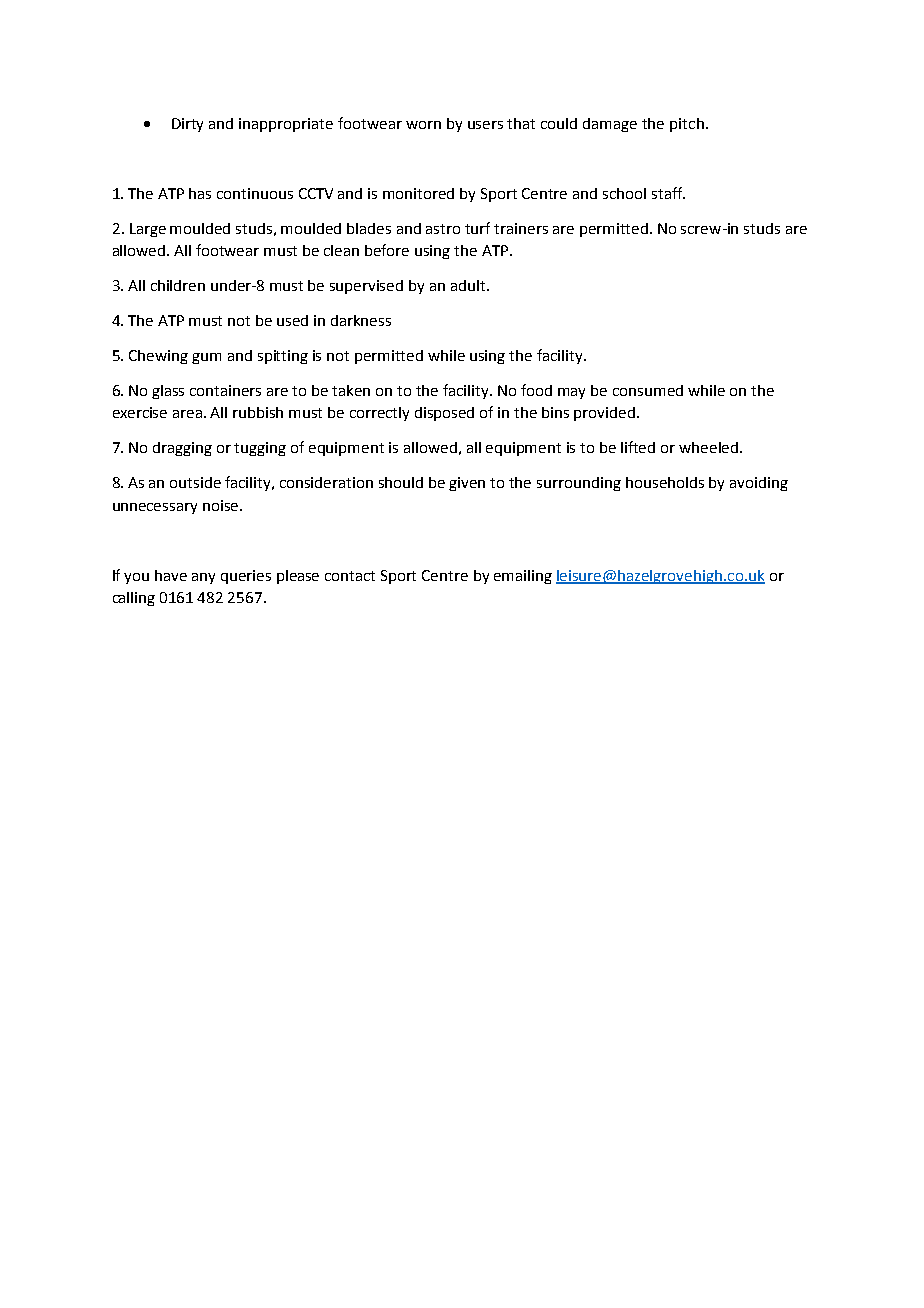 This screenshot has width=924, height=1308. Describe the element at coordinates (182, 449) in the screenshot. I see `dragging` at that location.
